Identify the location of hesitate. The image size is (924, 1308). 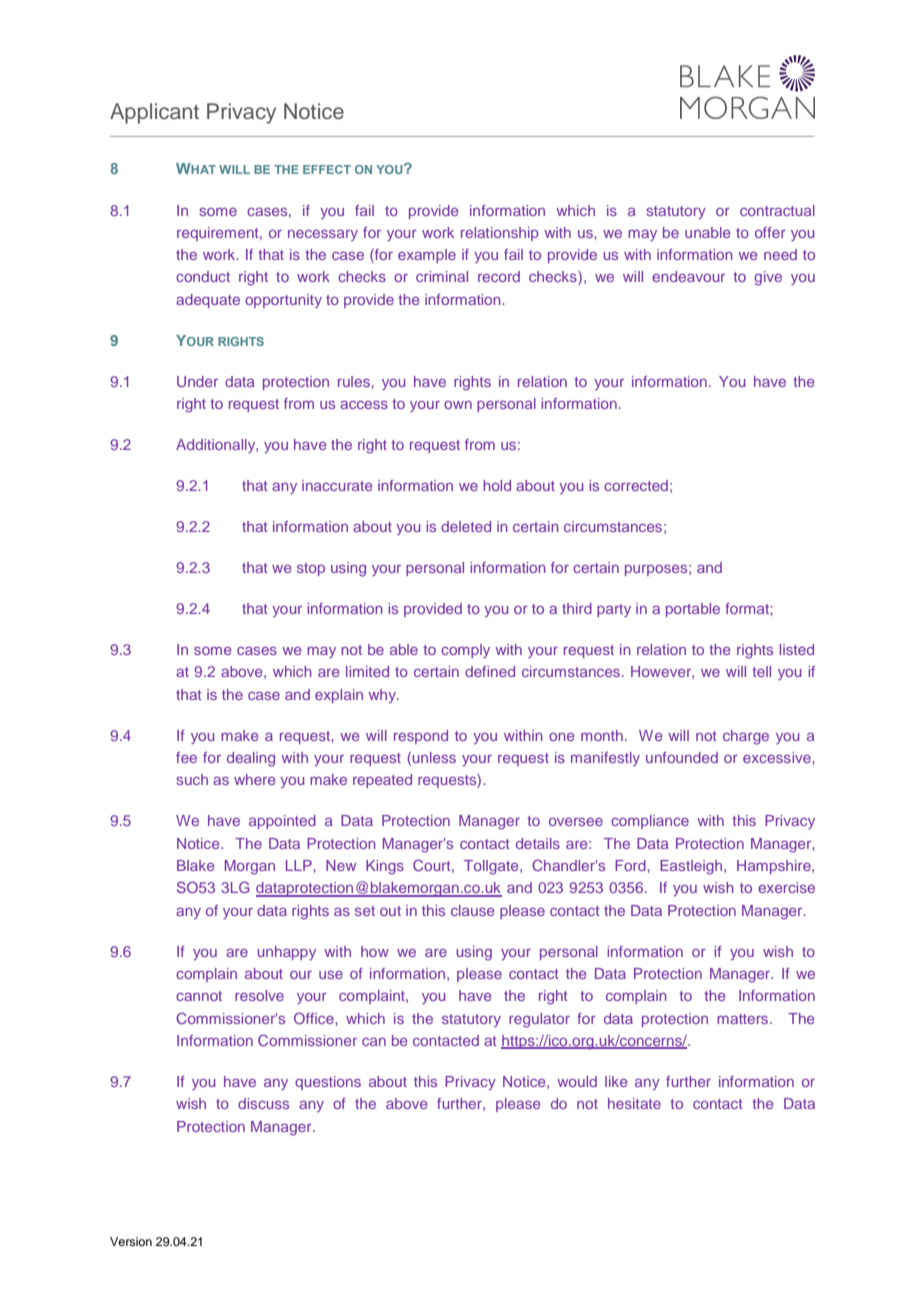
(634, 1103).
